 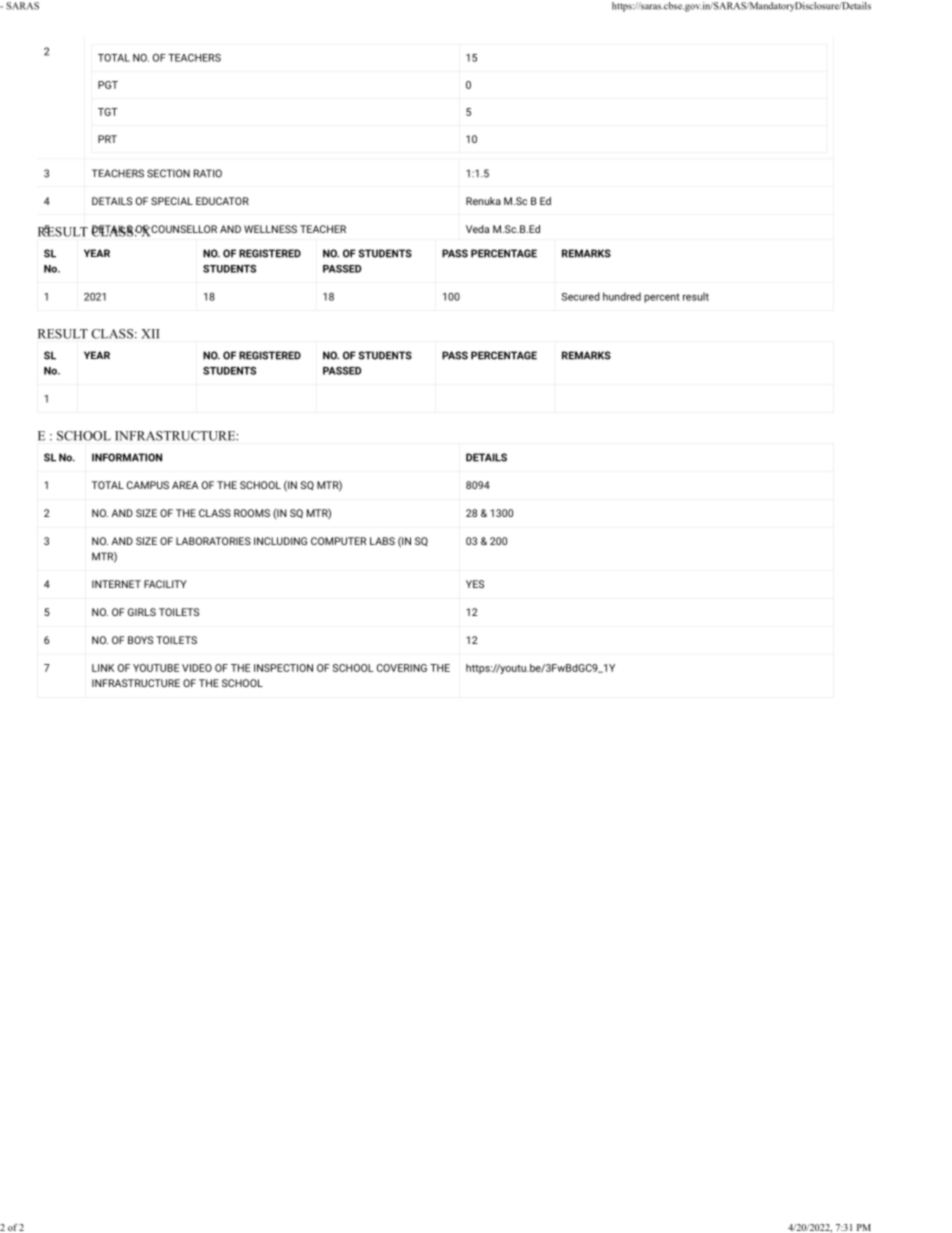 What do you see at coordinates (382, 541) in the document?
I see `LABS` at bounding box center [382, 541].
